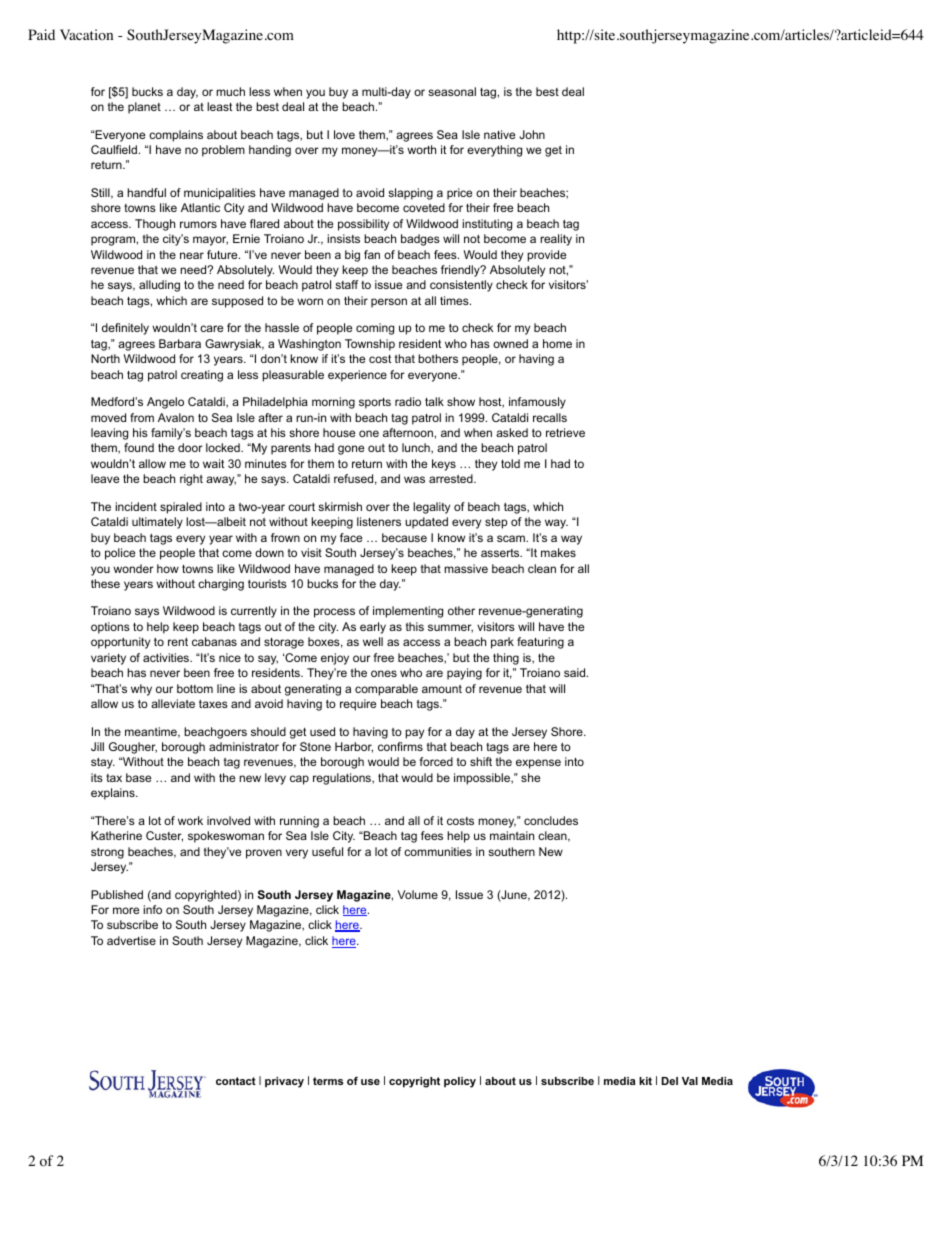 This screenshot has height=1233, width=952. Describe the element at coordinates (86, 35) in the screenshot. I see `Vacation` at that location.
